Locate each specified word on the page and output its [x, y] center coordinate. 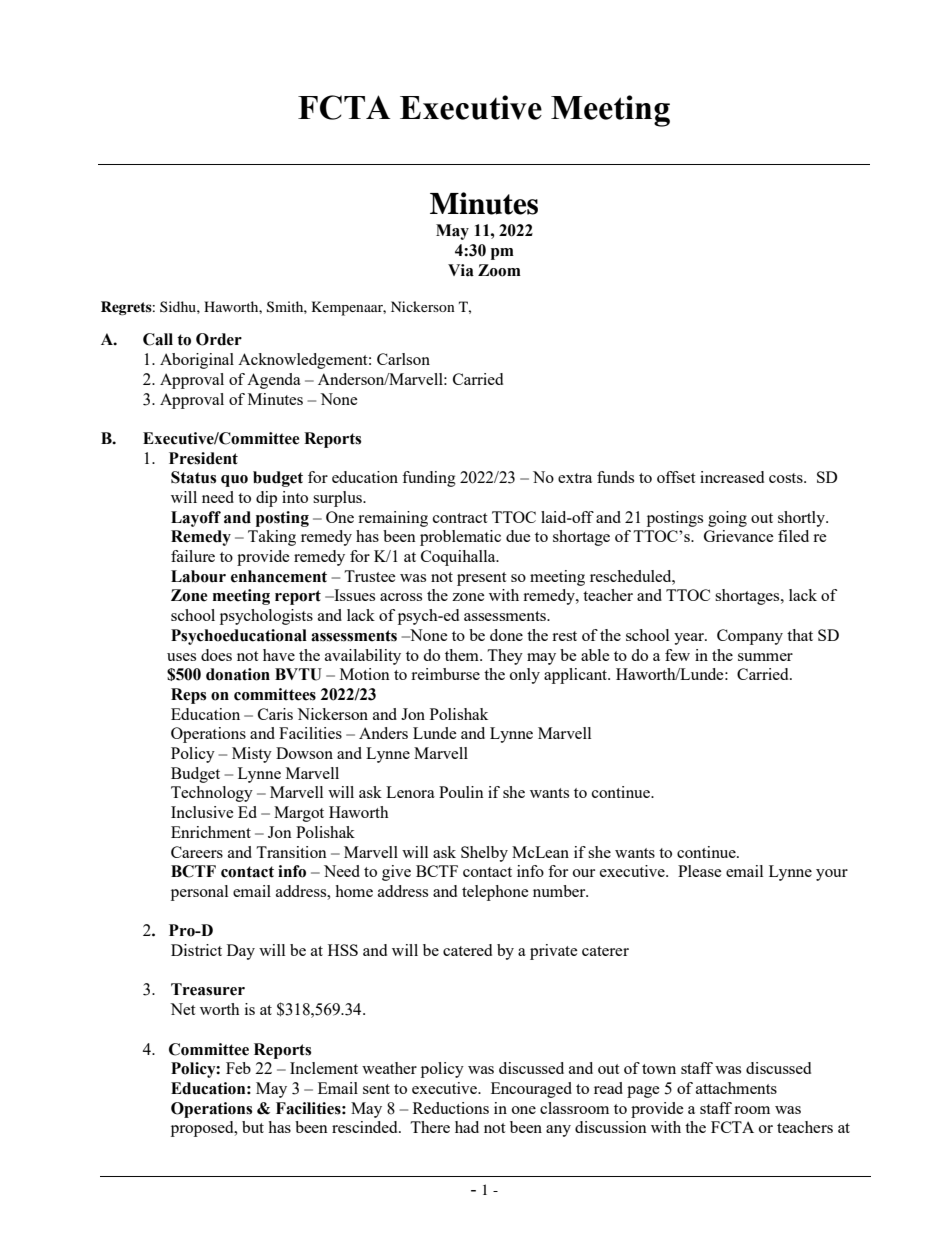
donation [238, 674]
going [727, 519]
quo [234, 481]
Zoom [499, 270]
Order [219, 339]
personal [199, 893]
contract [460, 518]
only [525, 676]
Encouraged [531, 1090]
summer [765, 657]
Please [700, 871]
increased [732, 477]
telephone [495, 893]
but [253, 1127]
